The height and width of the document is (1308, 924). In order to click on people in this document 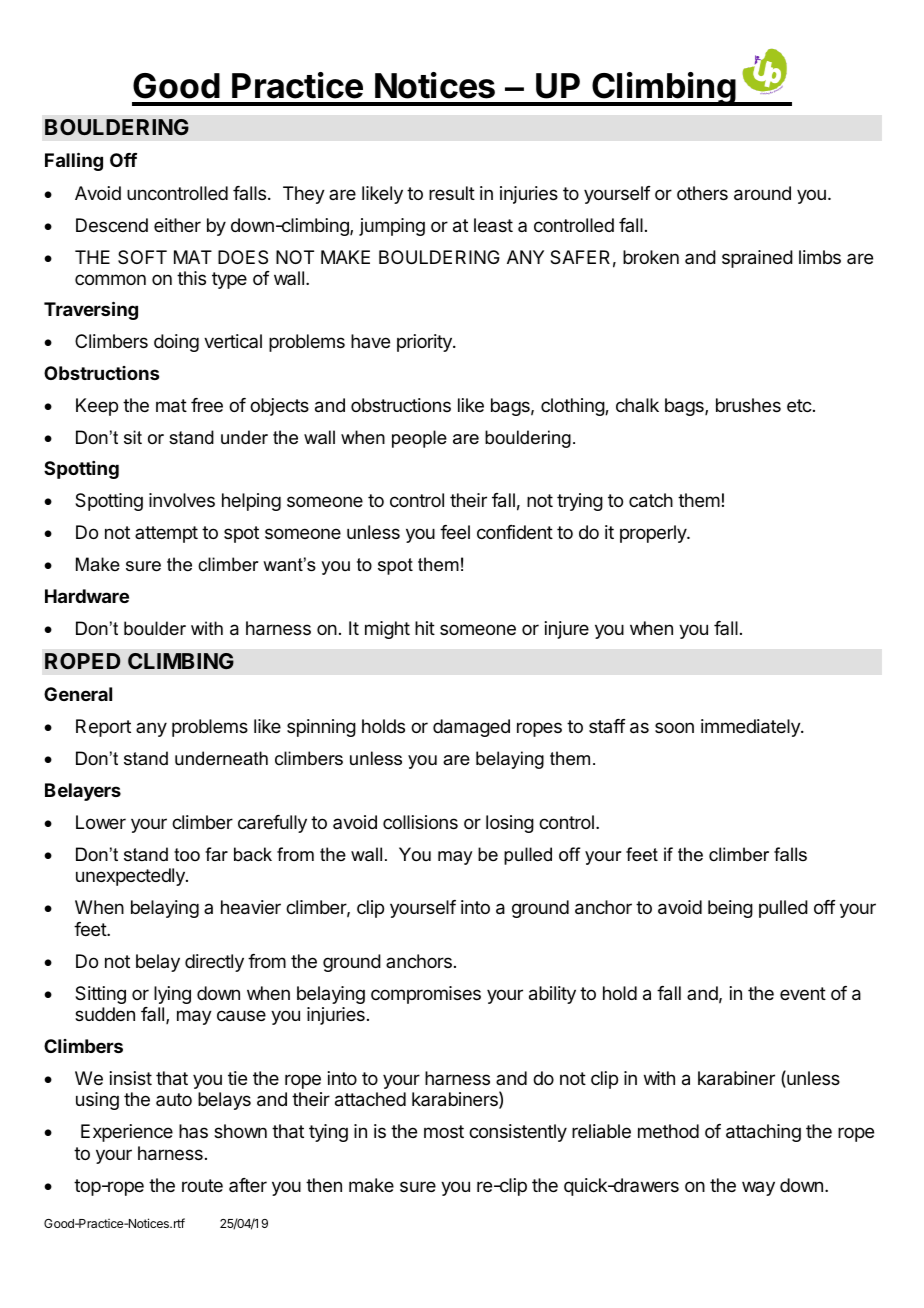, I will do `click(419, 439)`.
